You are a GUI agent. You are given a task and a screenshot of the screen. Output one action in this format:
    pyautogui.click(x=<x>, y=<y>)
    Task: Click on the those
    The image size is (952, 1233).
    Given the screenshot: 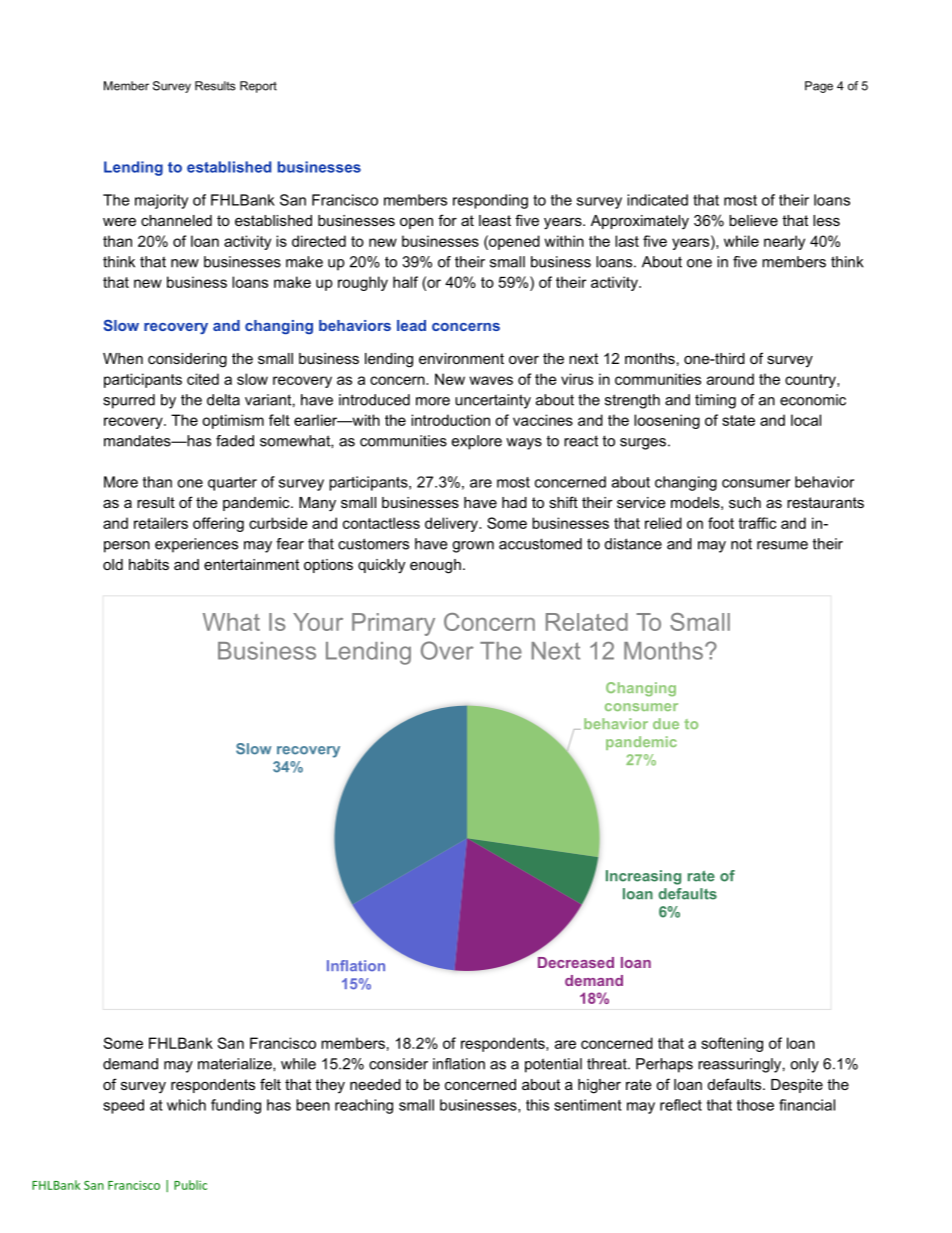 What is the action you would take?
    pyautogui.click(x=755, y=1105)
